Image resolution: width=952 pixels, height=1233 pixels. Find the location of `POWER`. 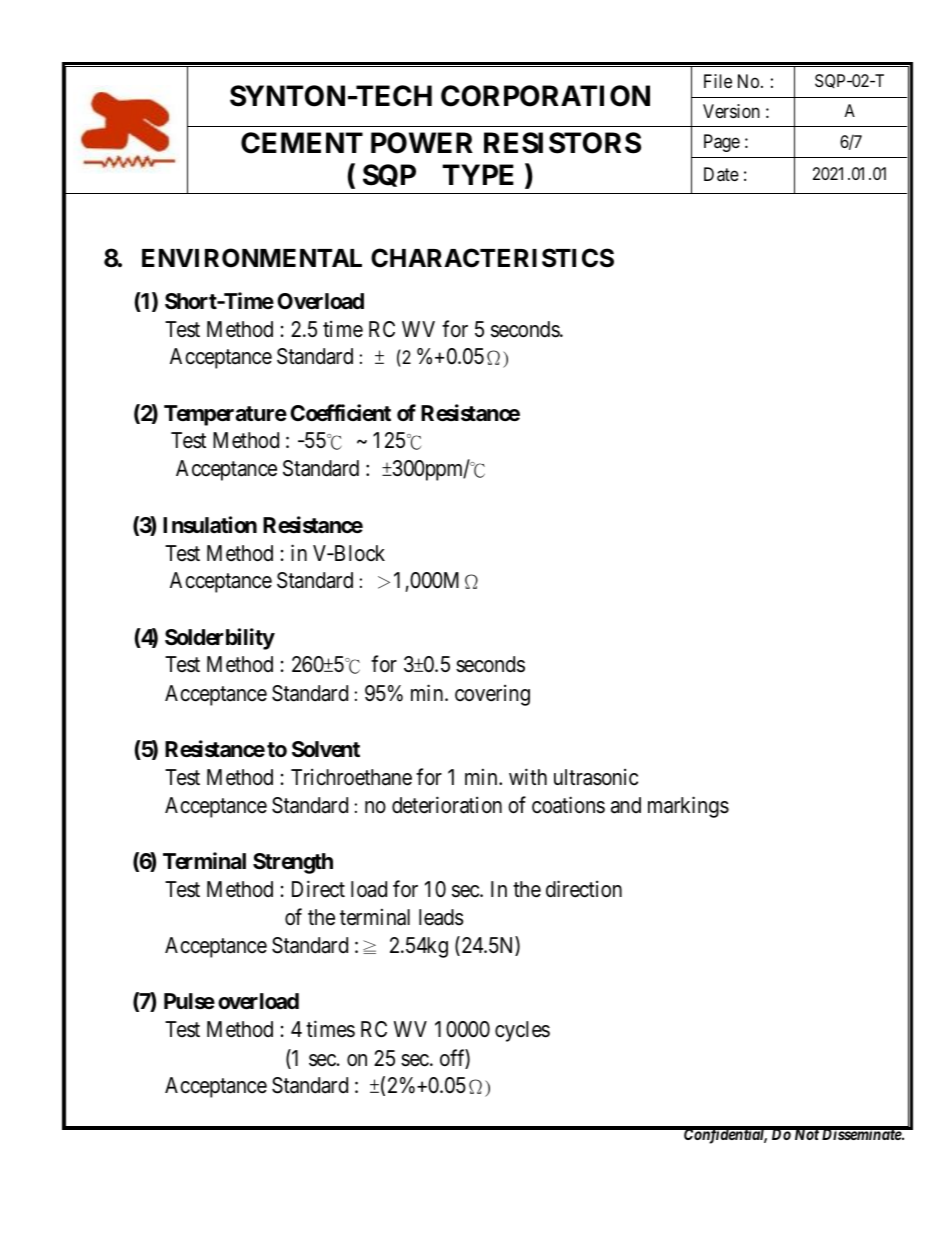

POWER is located at coordinates (422, 143).
